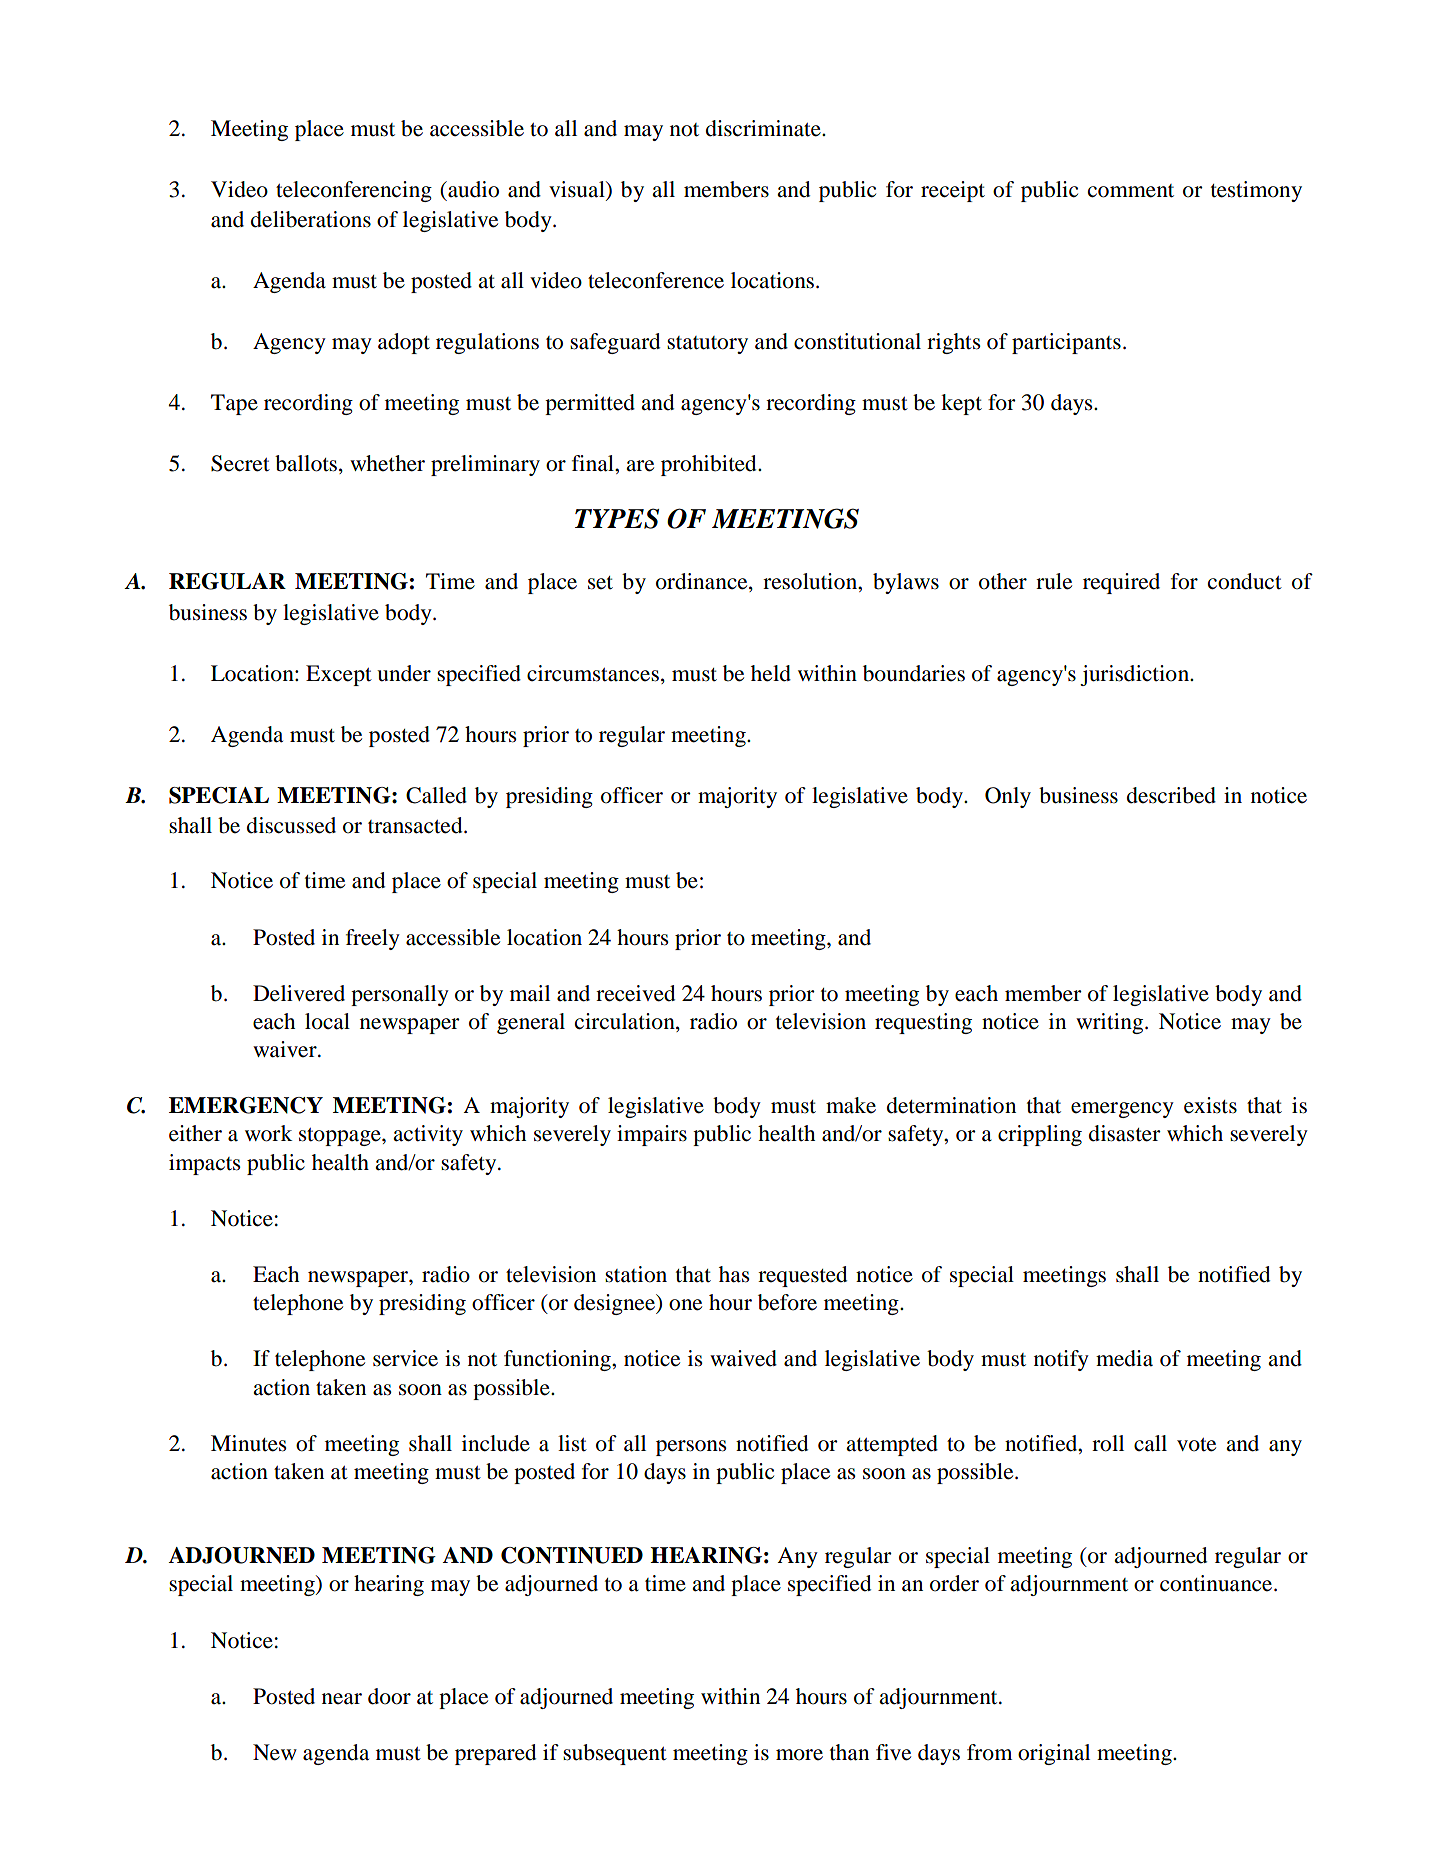  Describe the element at coordinates (799, 1755) in the screenshot. I see `more` at that location.
